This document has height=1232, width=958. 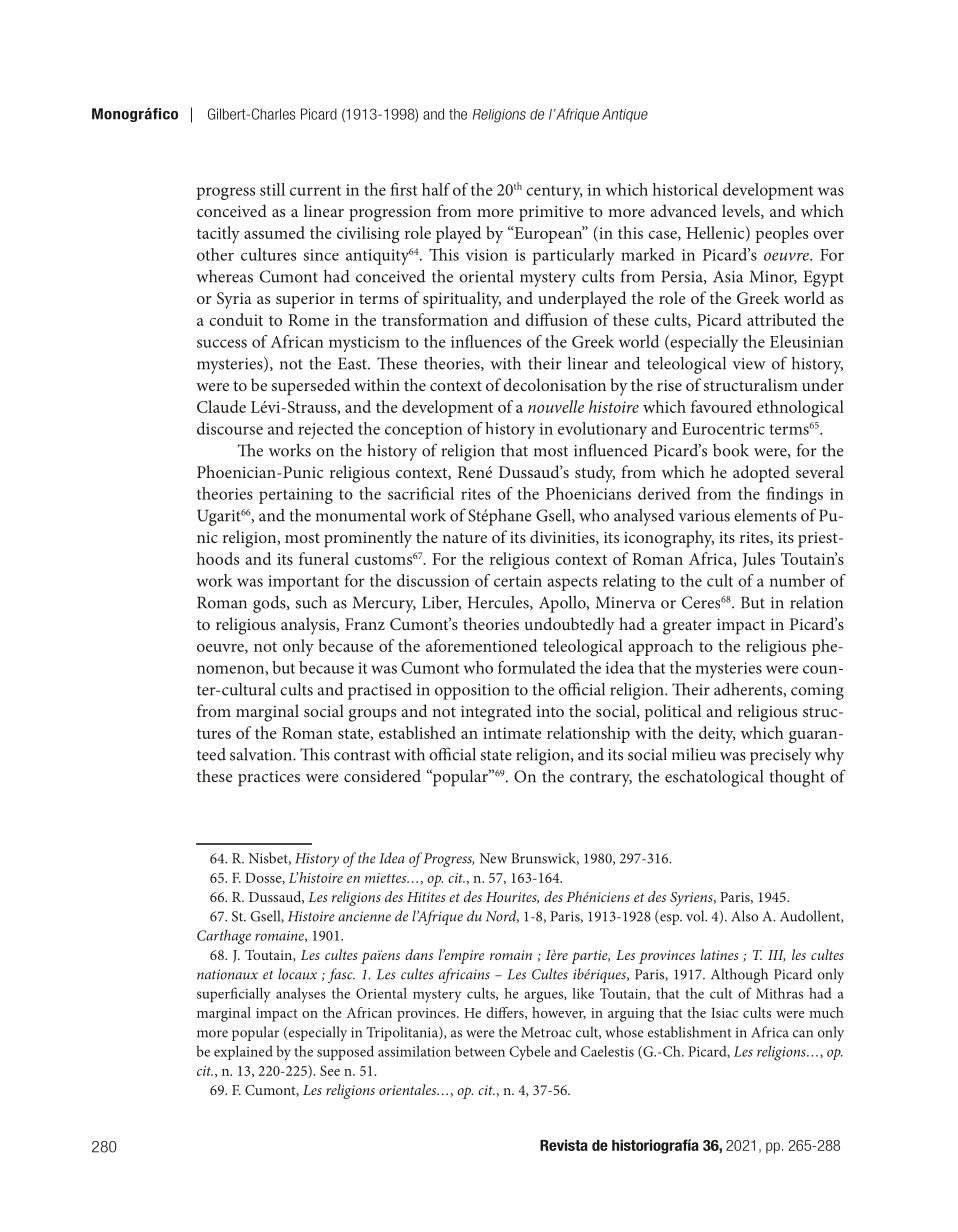 What do you see at coordinates (537, 667) in the document?
I see `formulated` at bounding box center [537, 667].
